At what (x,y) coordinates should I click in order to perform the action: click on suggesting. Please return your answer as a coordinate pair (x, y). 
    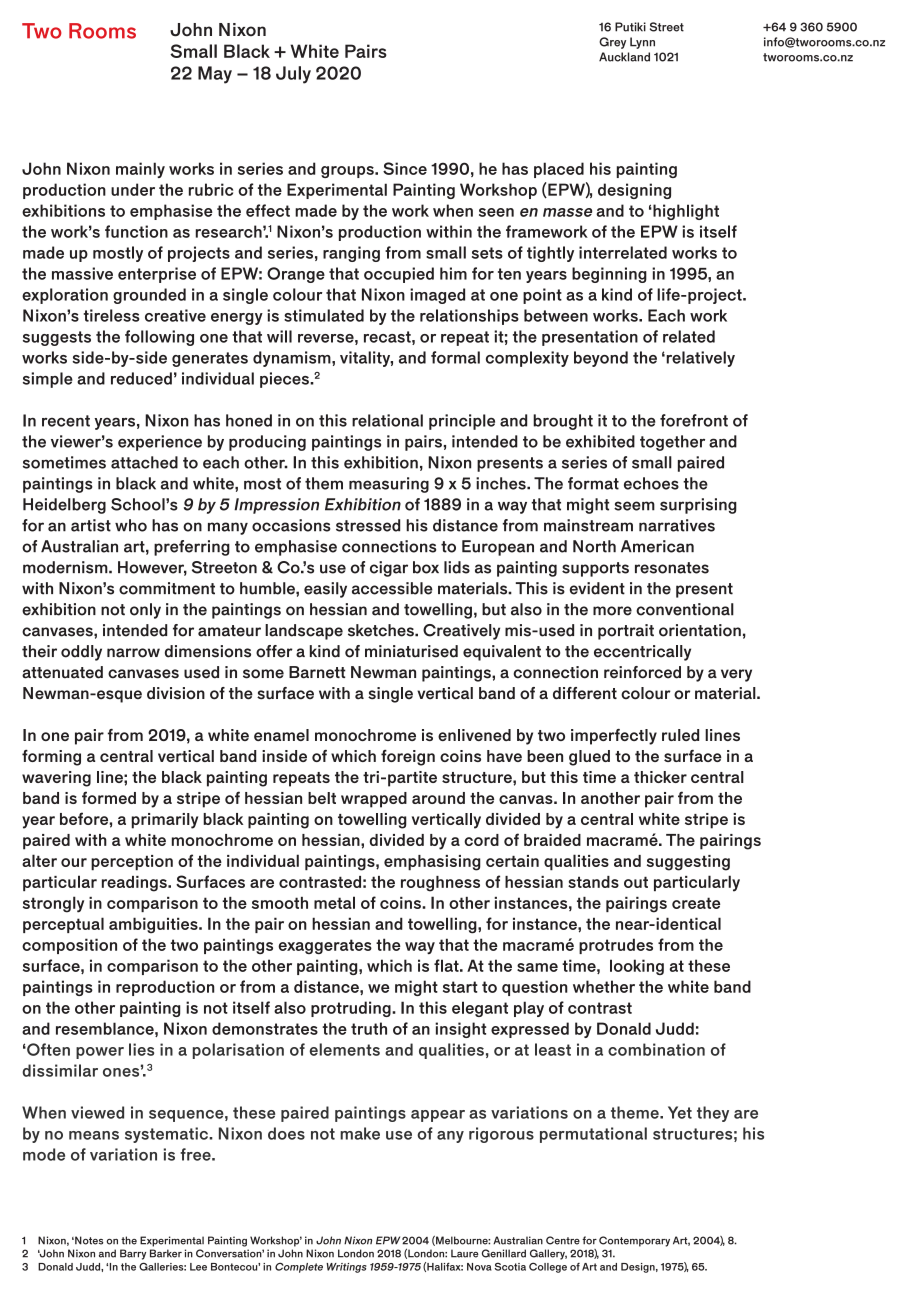
    Looking at the image, I should click on (688, 863).
